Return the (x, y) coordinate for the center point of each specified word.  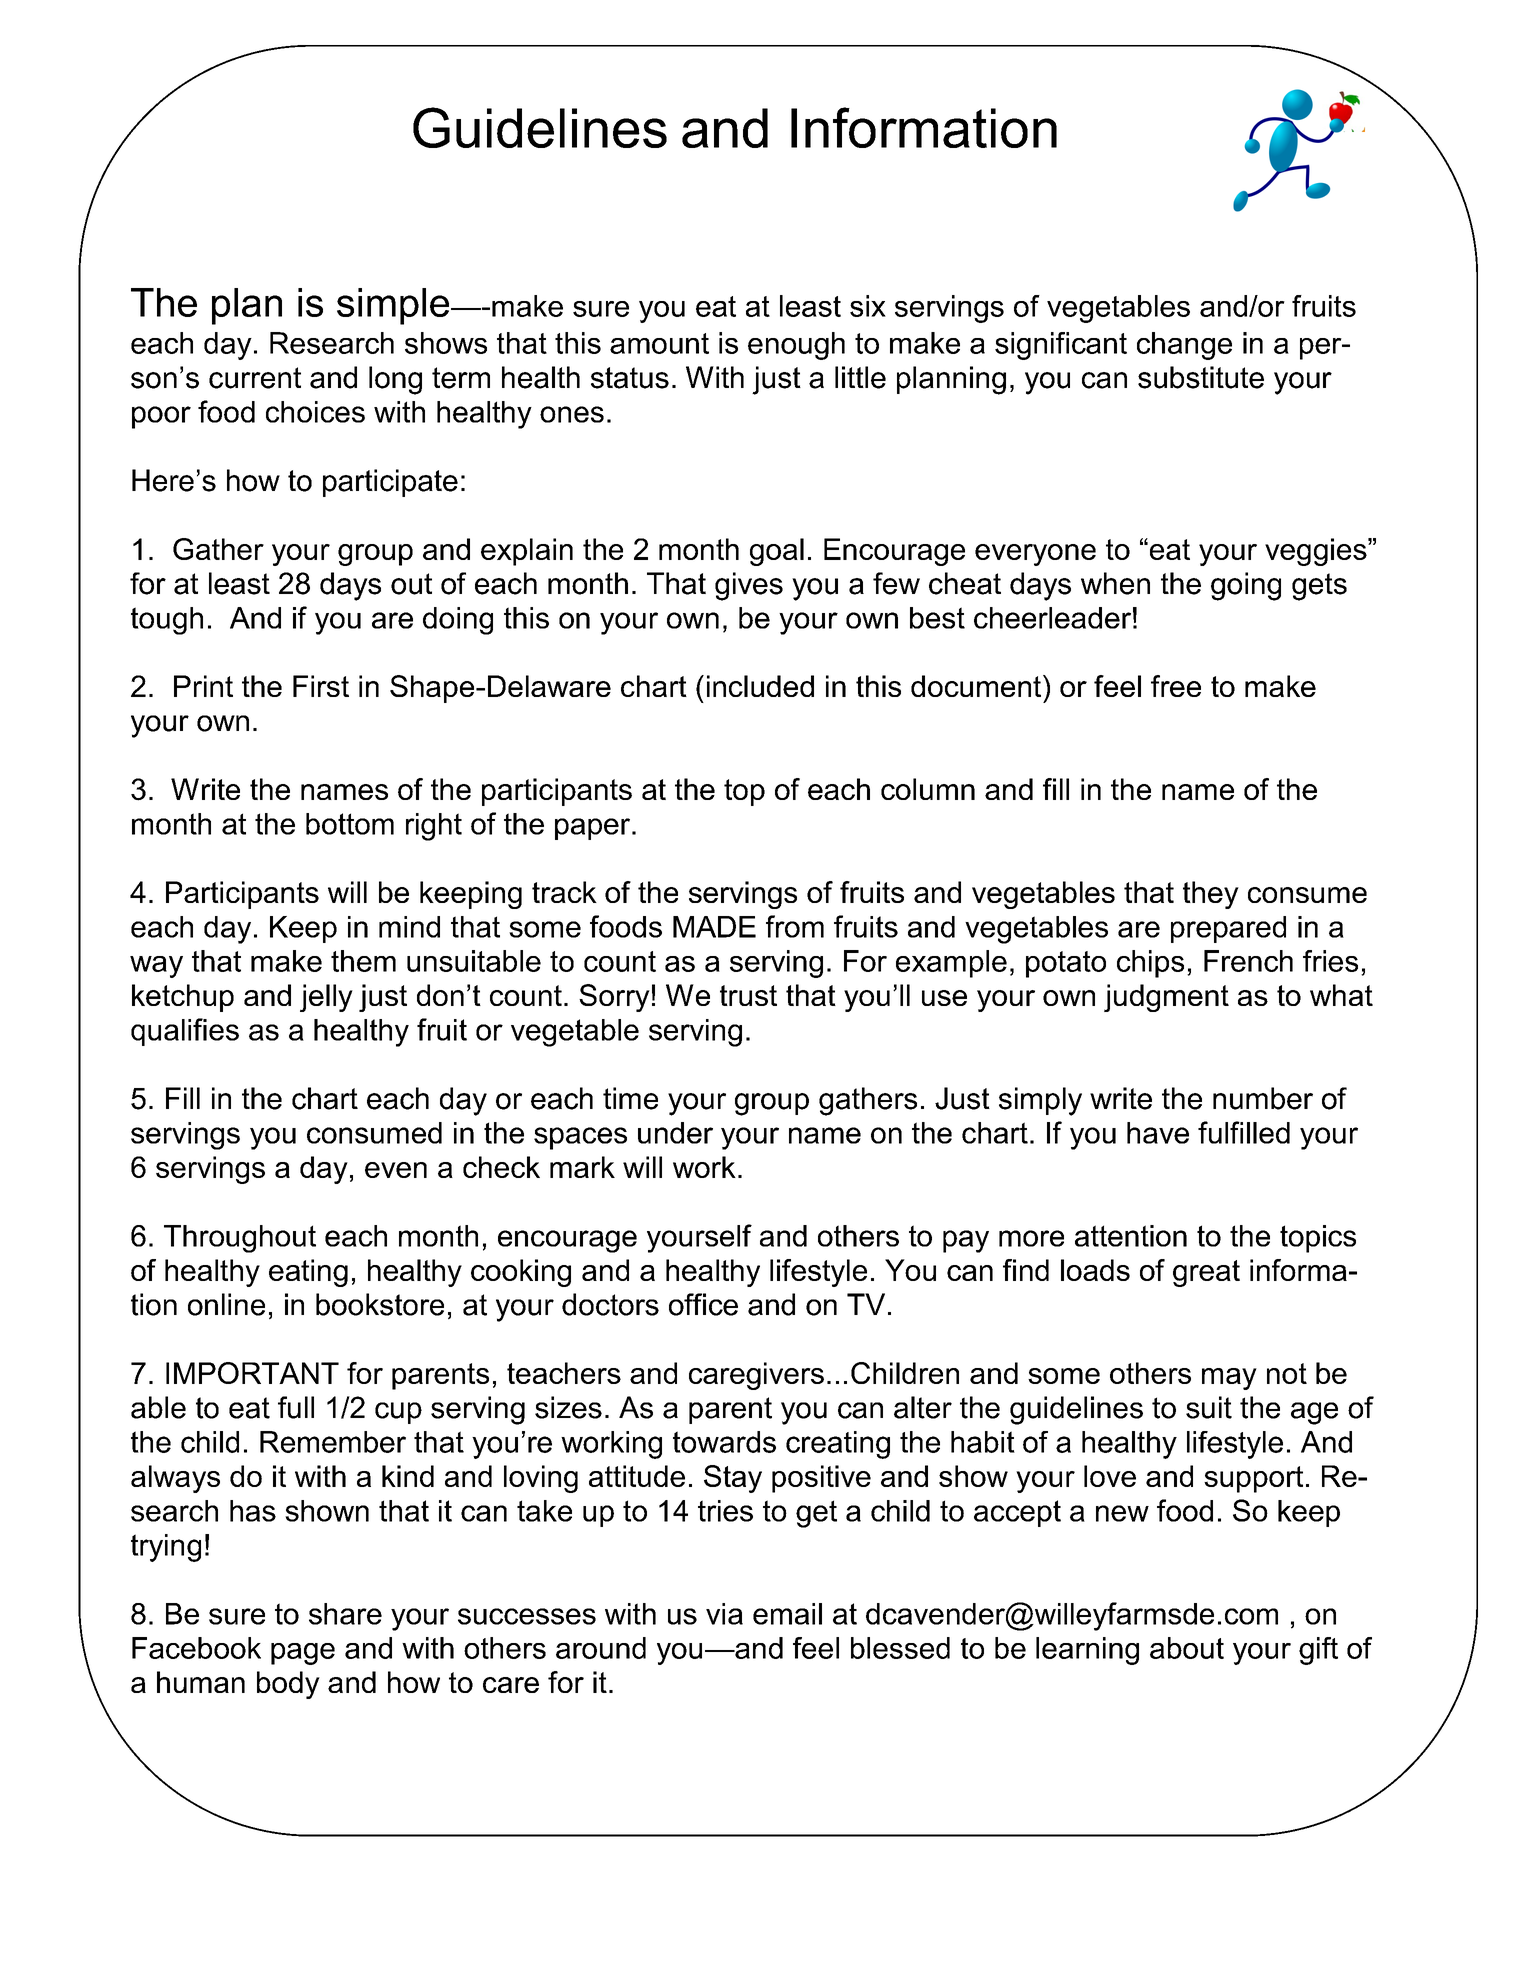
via (724, 1614)
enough (796, 346)
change (1184, 346)
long (395, 380)
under (675, 1133)
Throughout (240, 1239)
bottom (350, 824)
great (1206, 1273)
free (1176, 686)
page (303, 1654)
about (1187, 1648)
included (760, 686)
